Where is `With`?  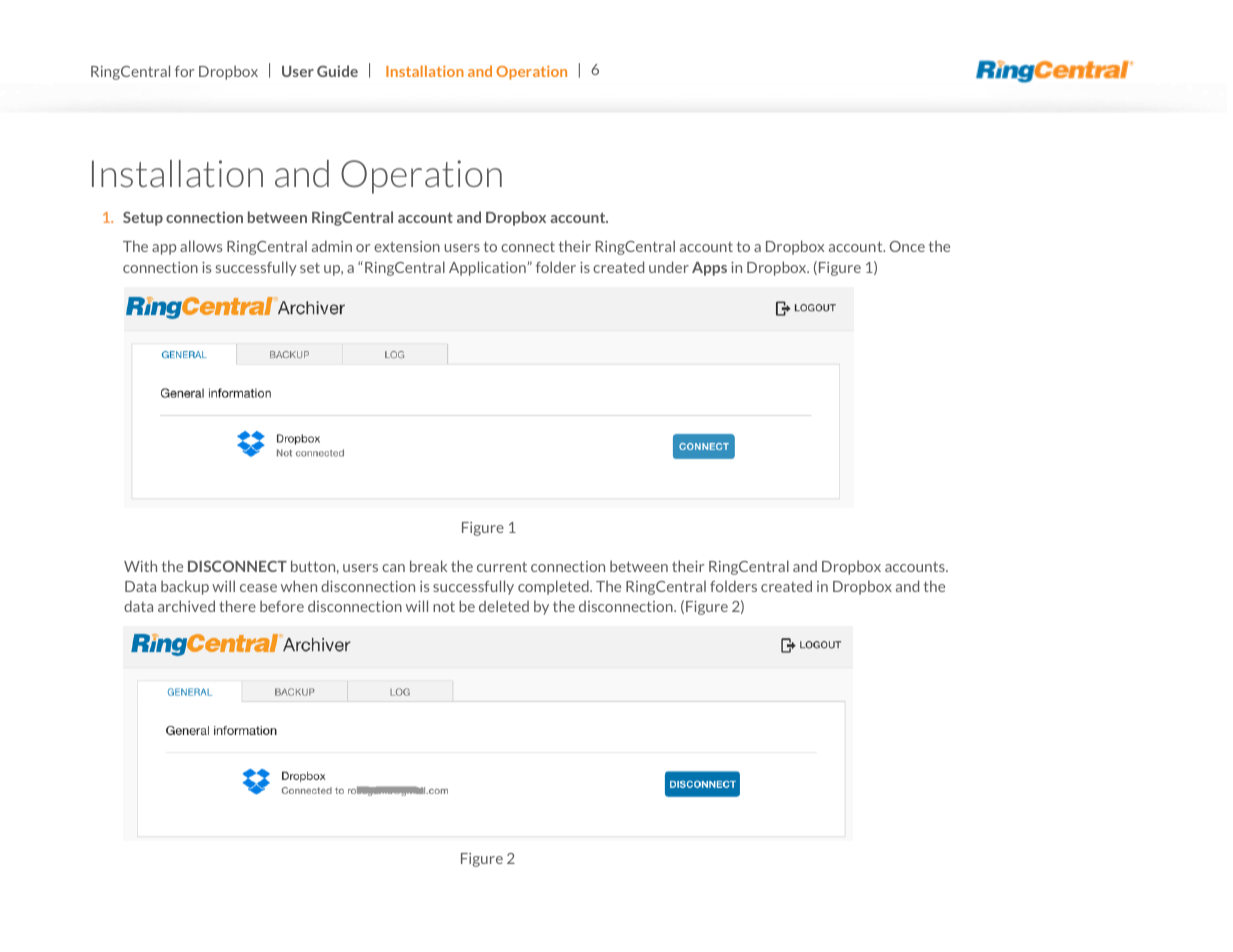
With is located at coordinates (140, 566).
